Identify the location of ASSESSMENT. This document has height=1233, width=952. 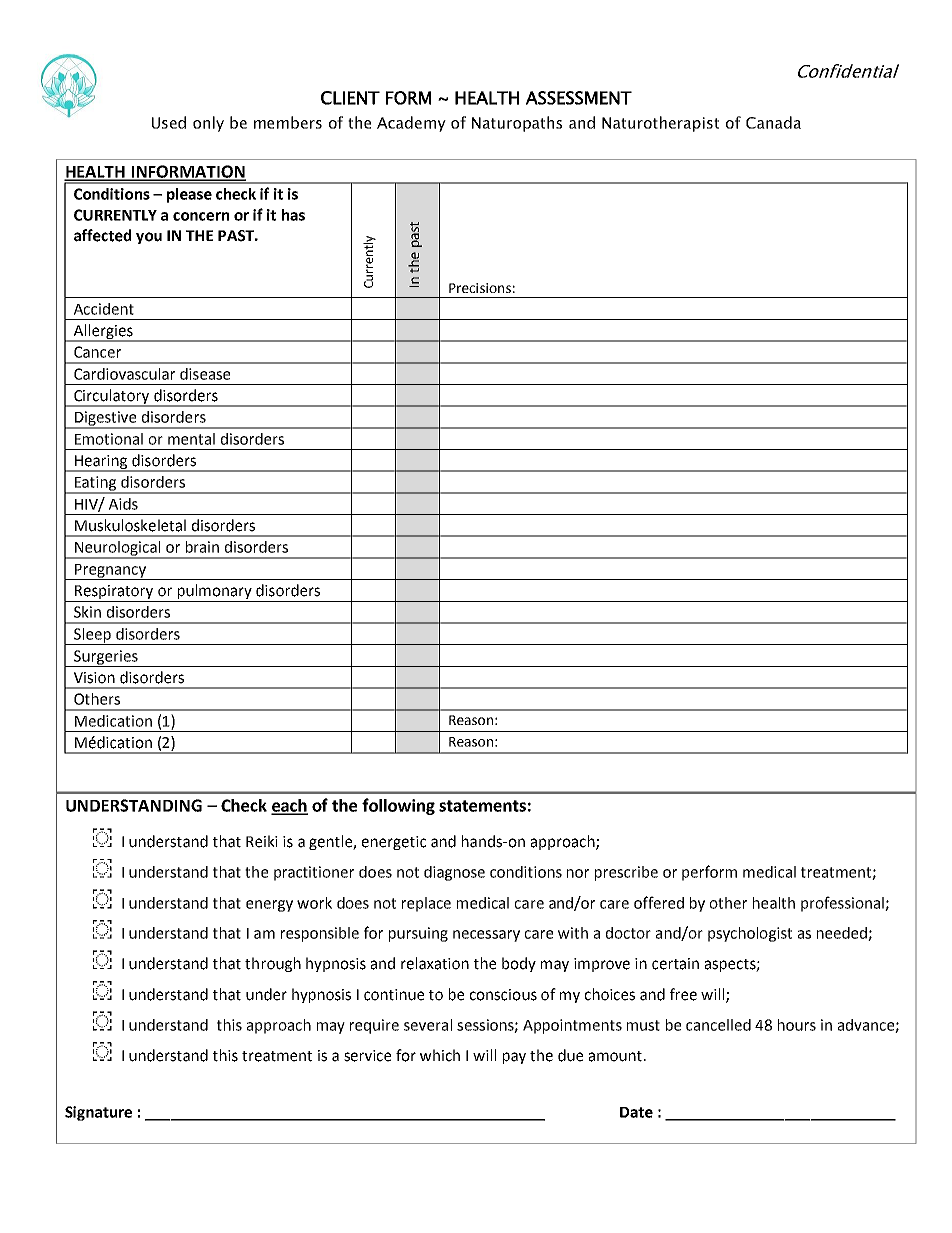
(579, 98).
